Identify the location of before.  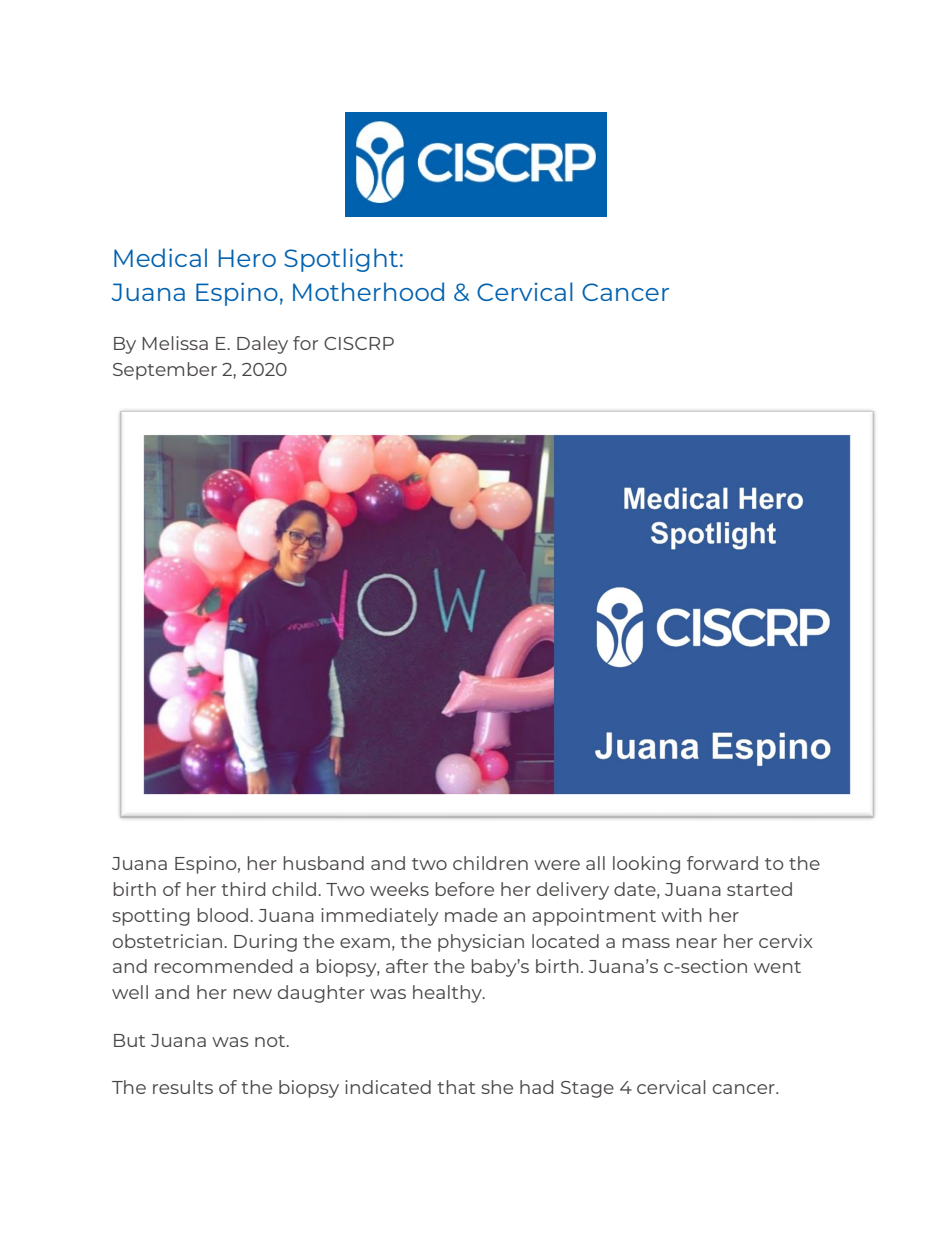
(465, 889).
